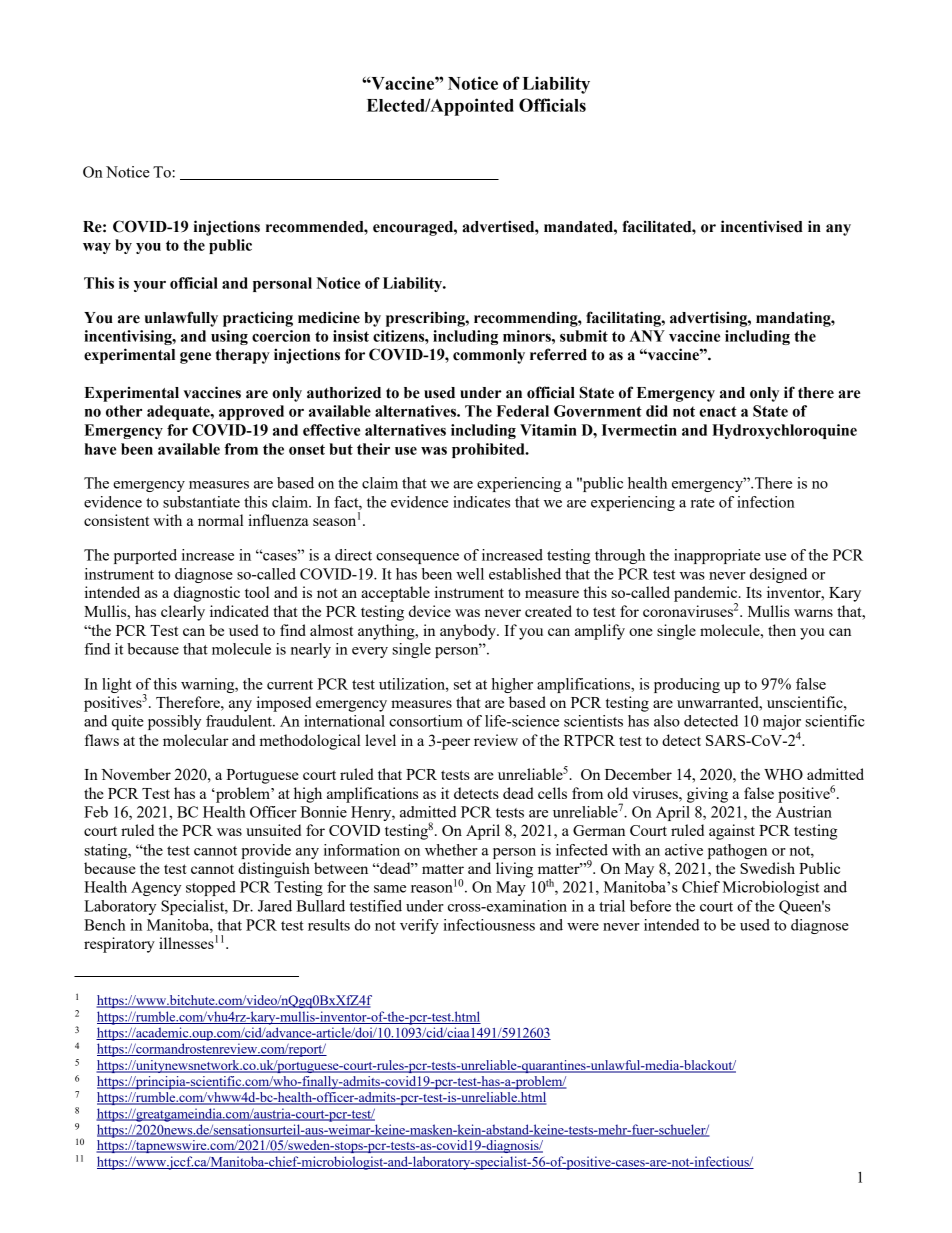  I want to click on medicine, so click(329, 317).
